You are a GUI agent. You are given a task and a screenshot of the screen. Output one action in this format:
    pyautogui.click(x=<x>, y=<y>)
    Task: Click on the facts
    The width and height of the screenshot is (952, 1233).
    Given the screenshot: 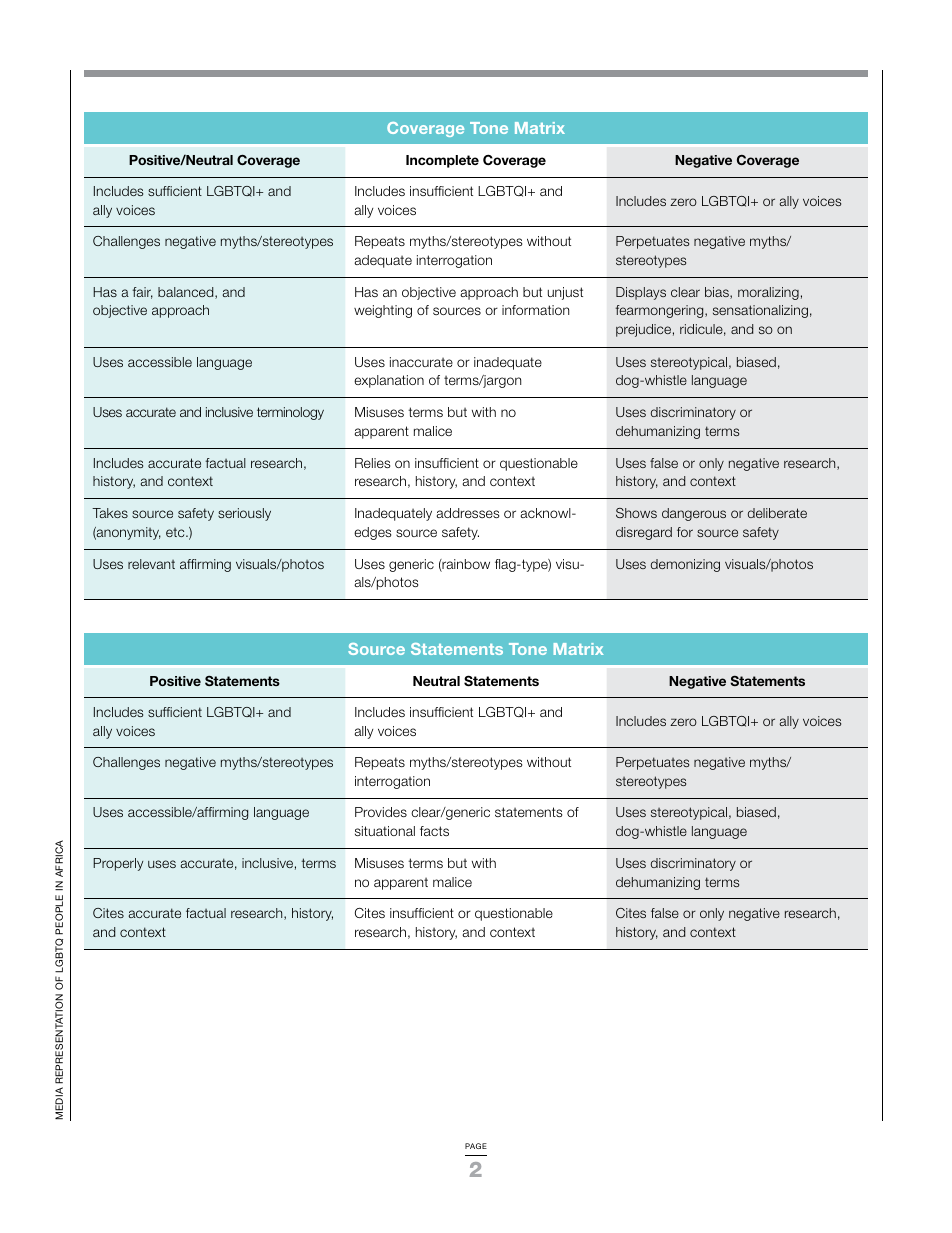 What is the action you would take?
    pyautogui.click(x=434, y=831)
